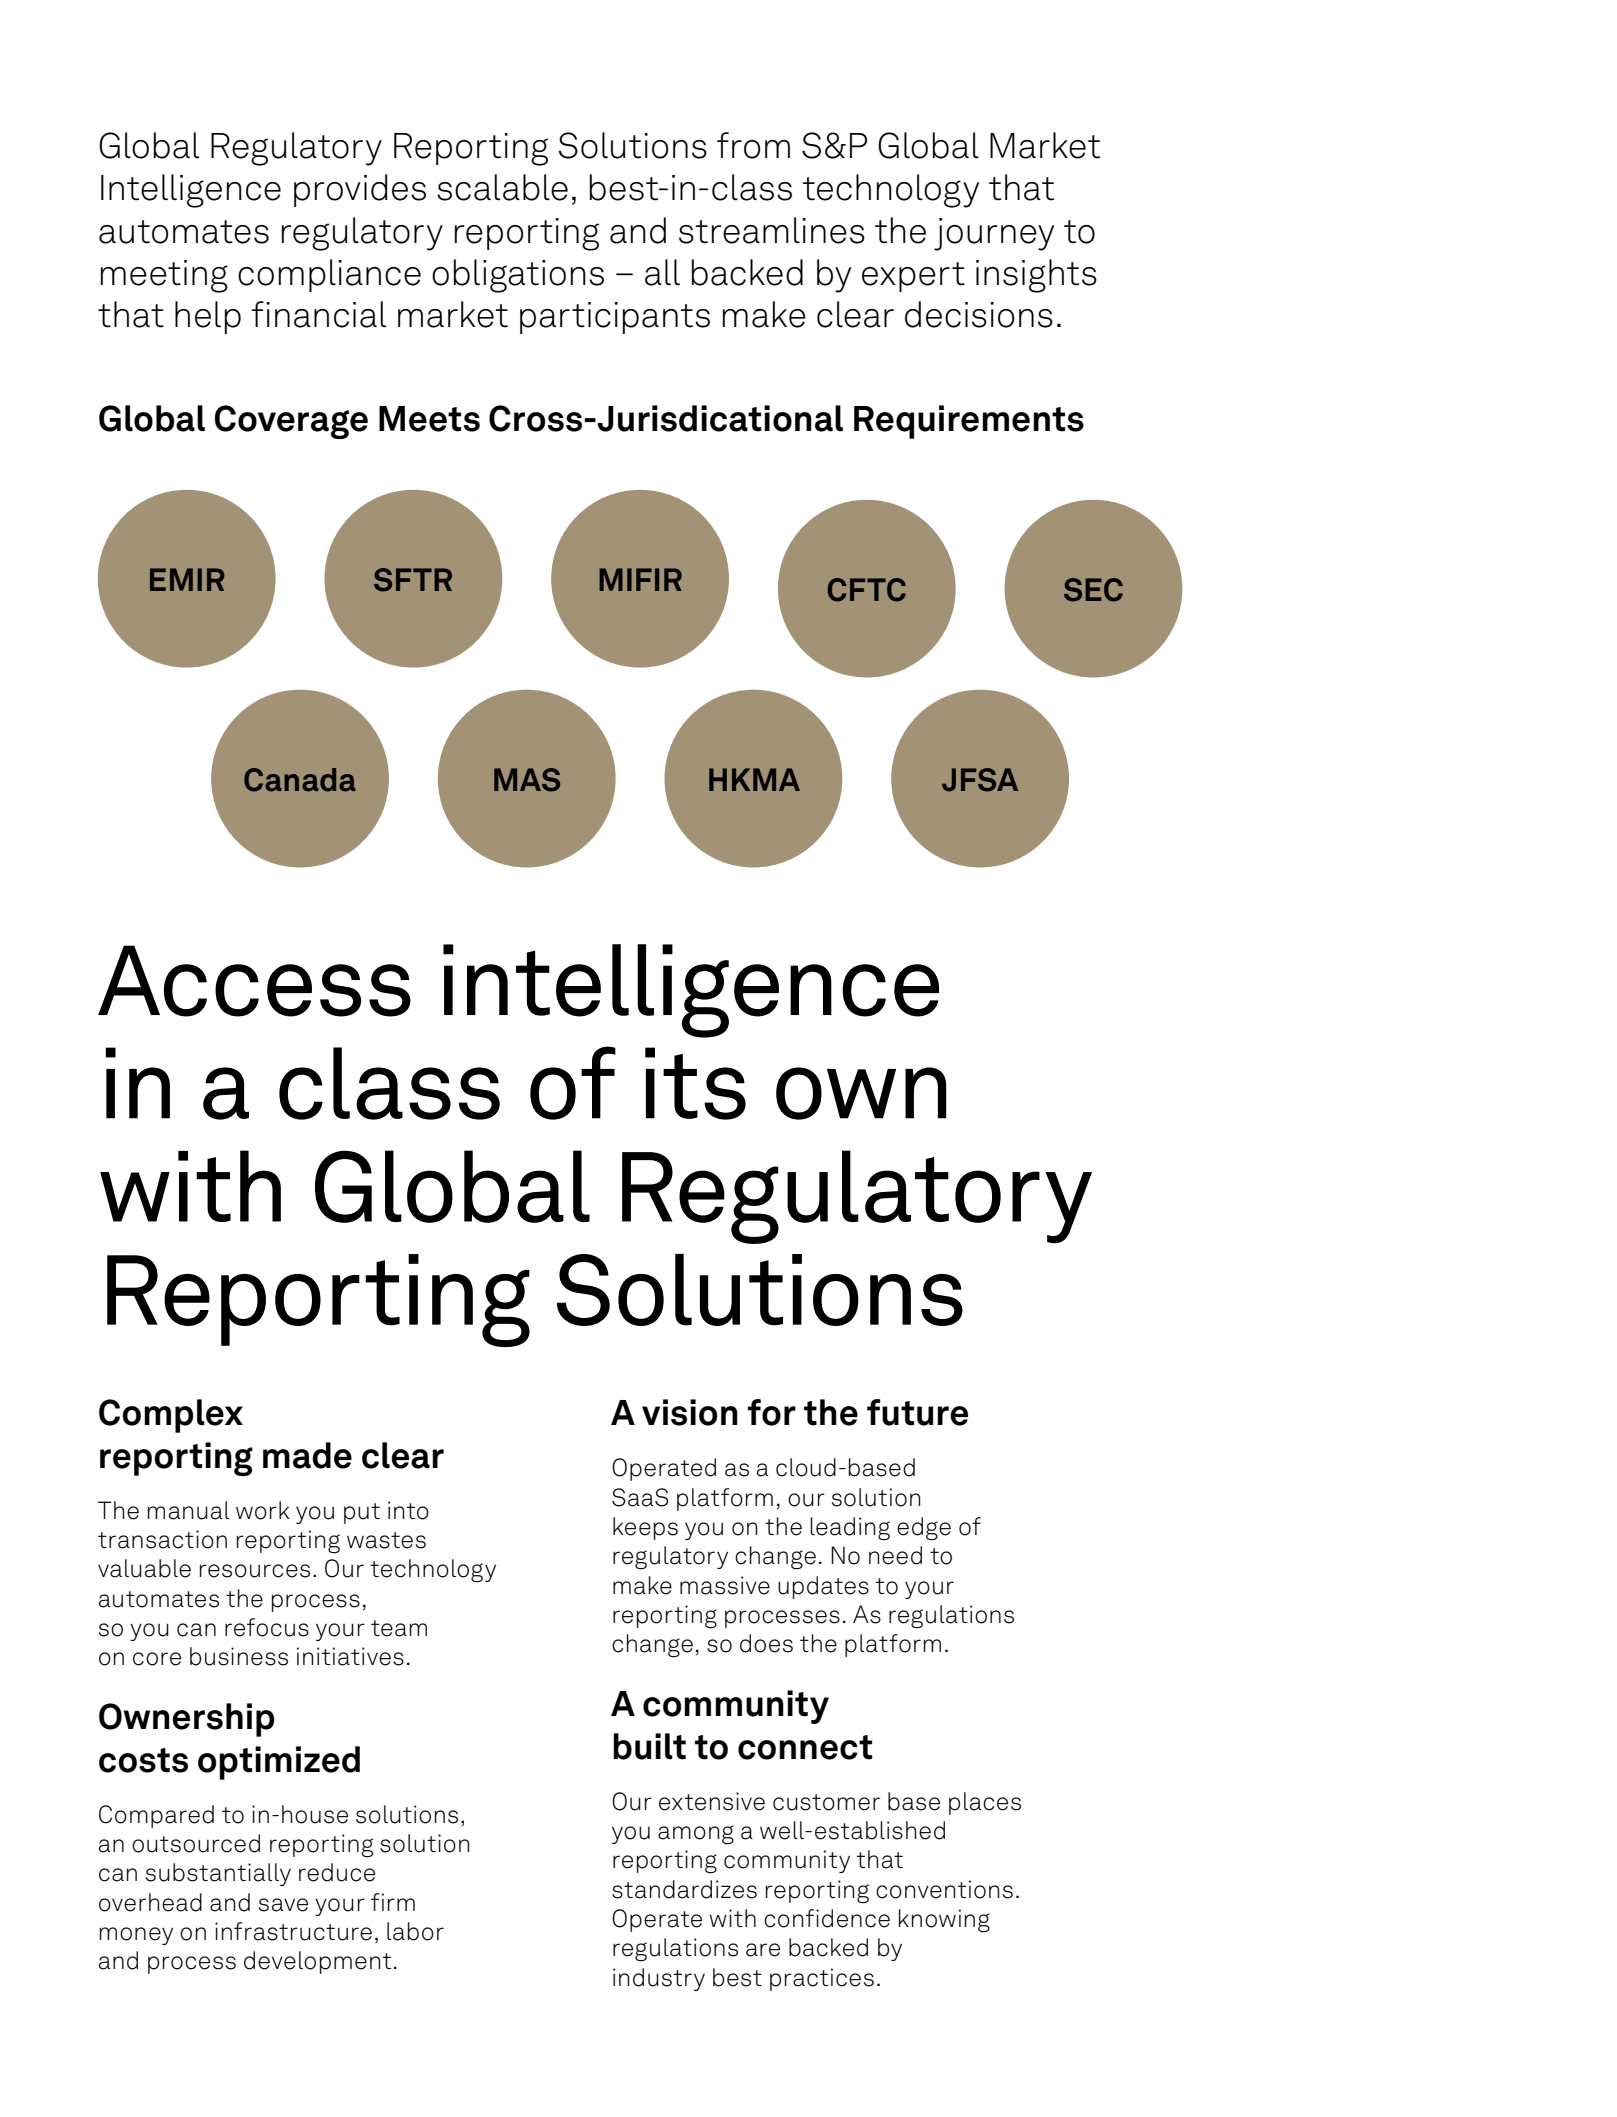 This screenshot has height=2117, width=1617. I want to click on journey, so click(994, 234).
